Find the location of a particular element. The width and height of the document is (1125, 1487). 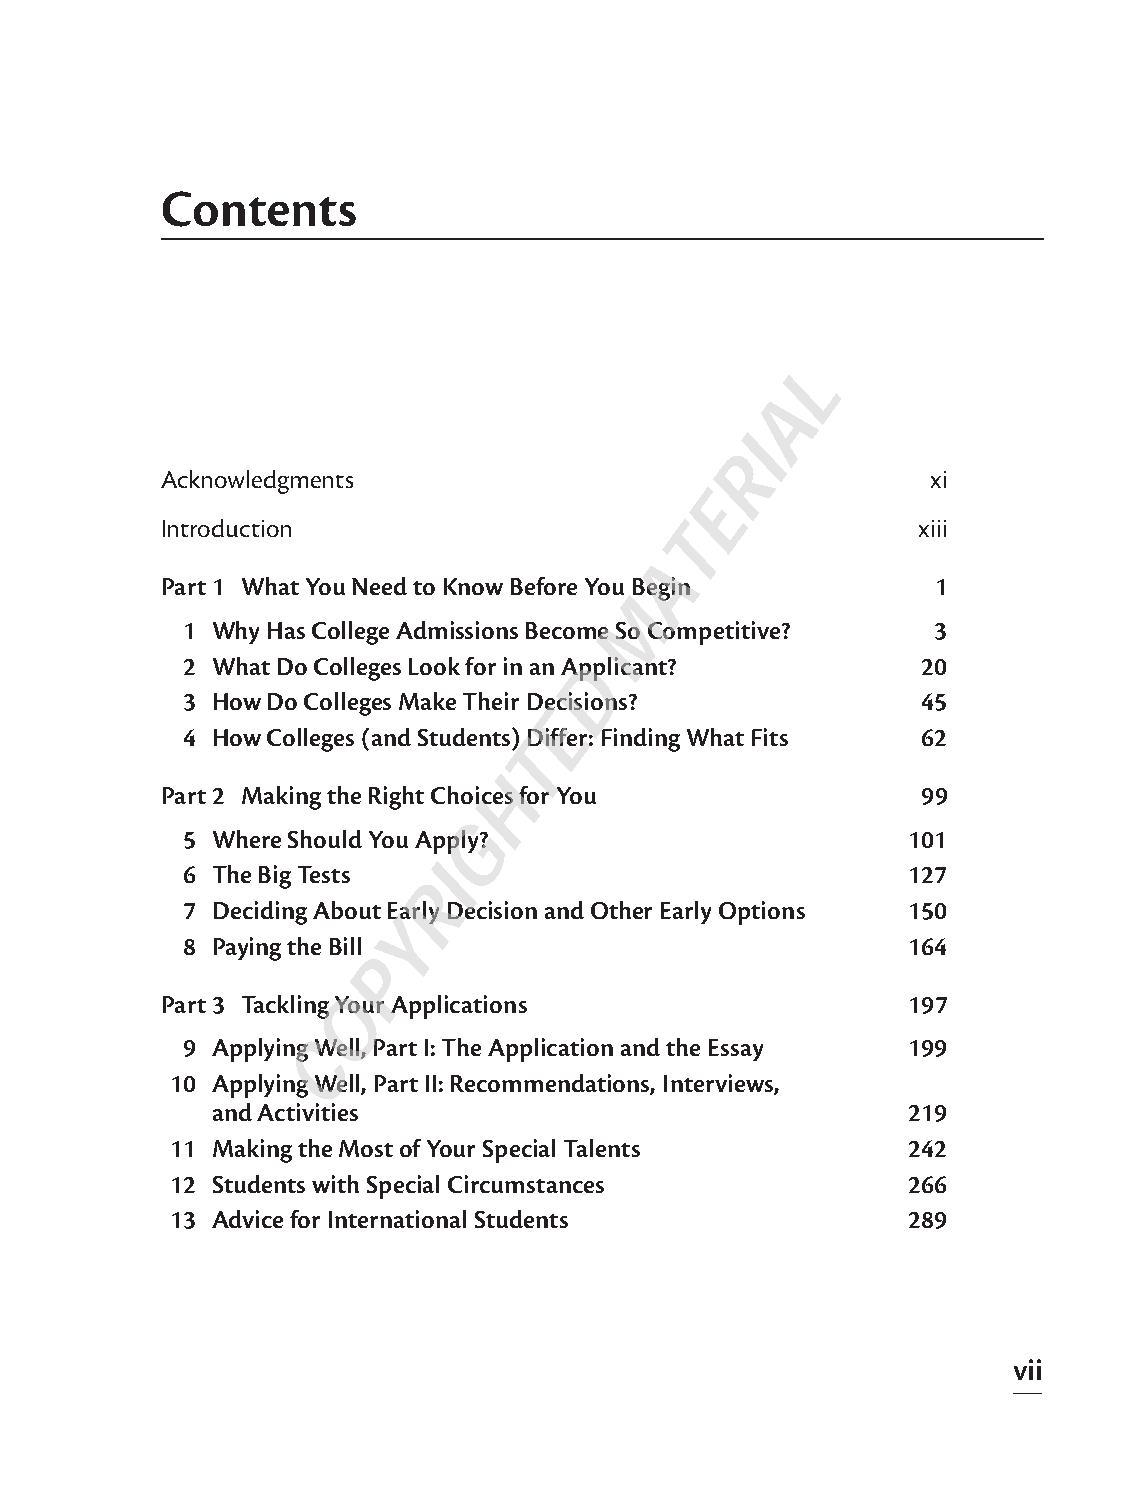

International is located at coordinates (397, 1219).
